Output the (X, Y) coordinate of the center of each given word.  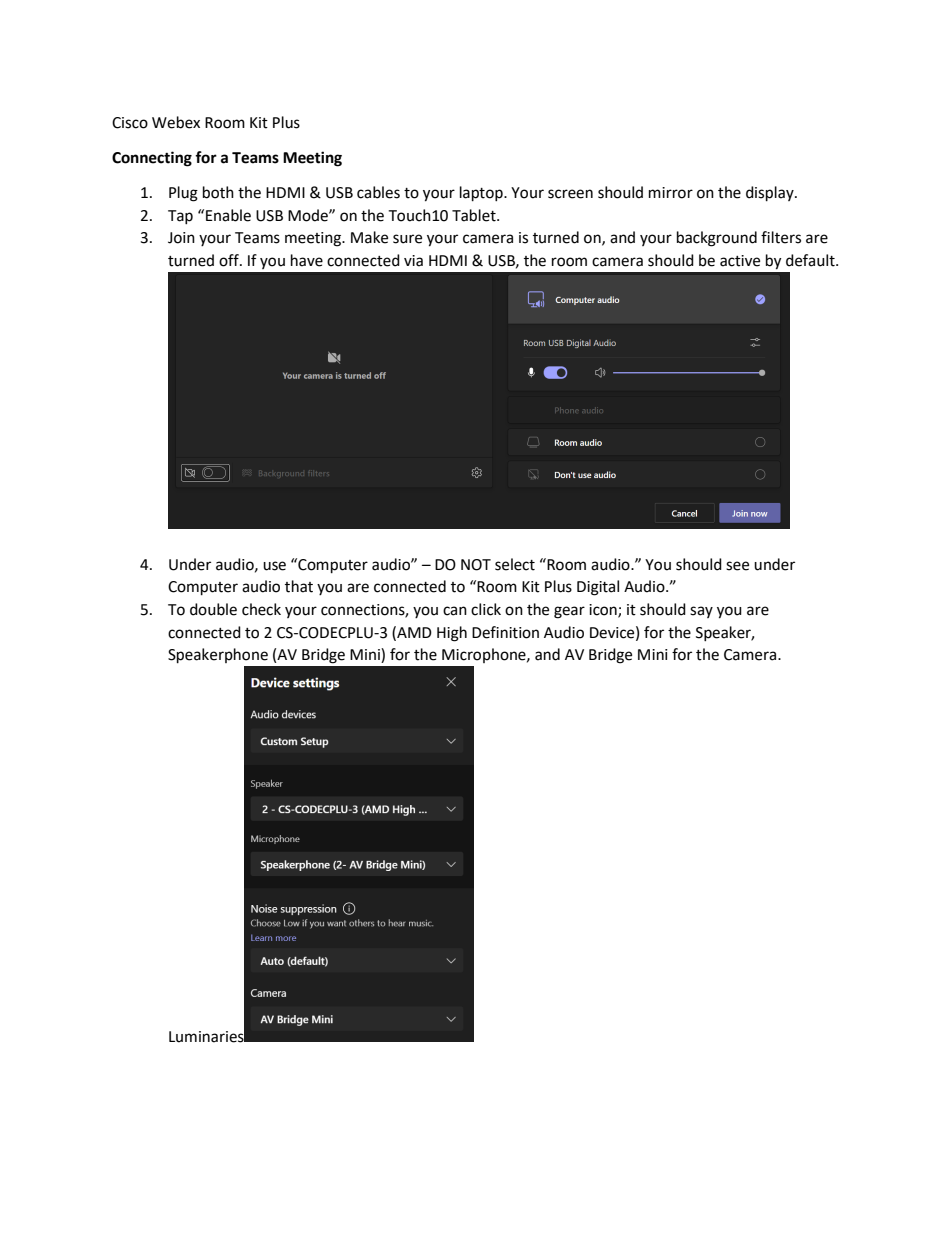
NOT (476, 565)
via (413, 261)
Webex (176, 122)
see (737, 566)
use (274, 566)
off (230, 260)
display (771, 194)
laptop (482, 194)
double (213, 609)
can (455, 611)
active (740, 261)
